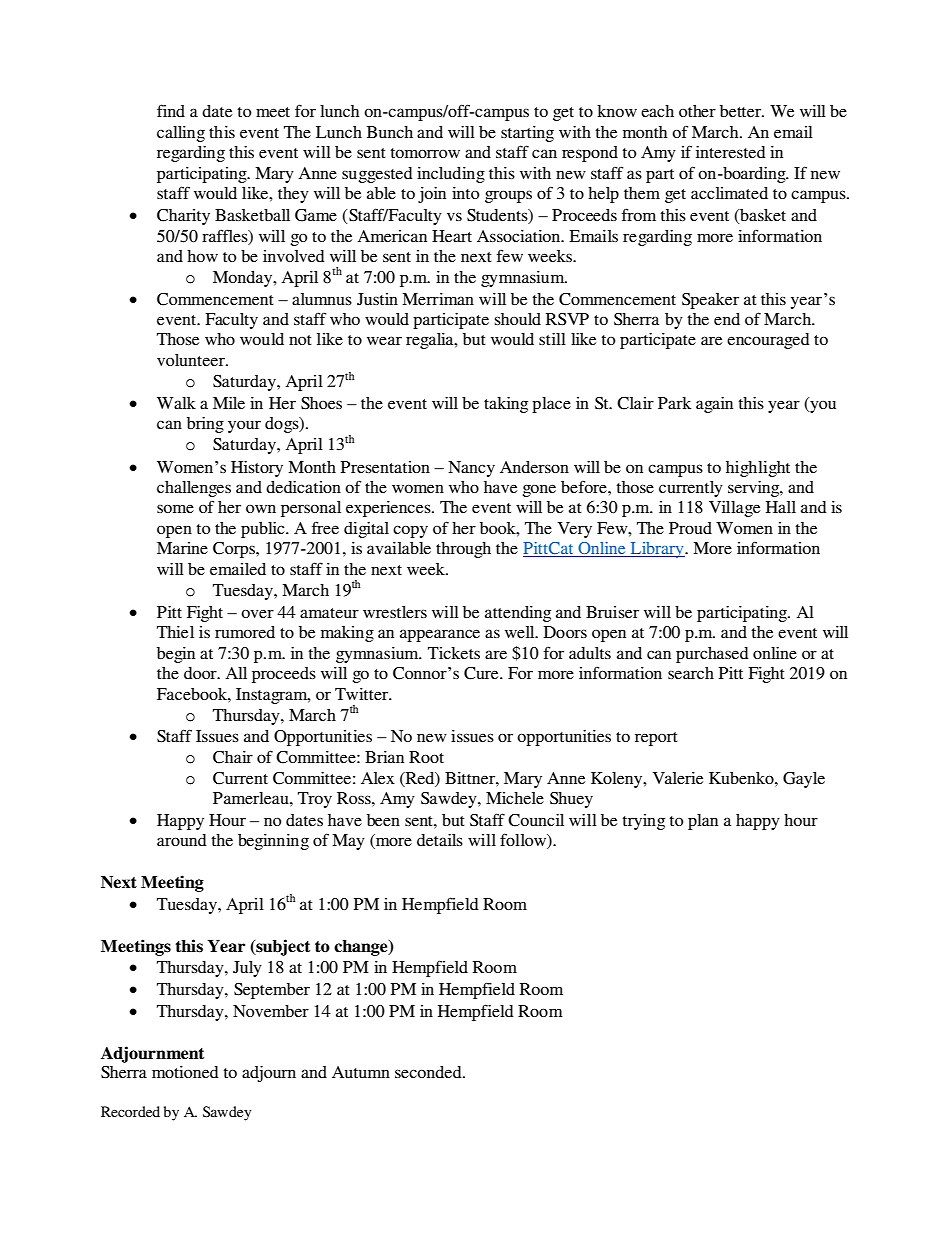 This screenshot has width=952, height=1233. I want to click on appearance, so click(440, 635).
